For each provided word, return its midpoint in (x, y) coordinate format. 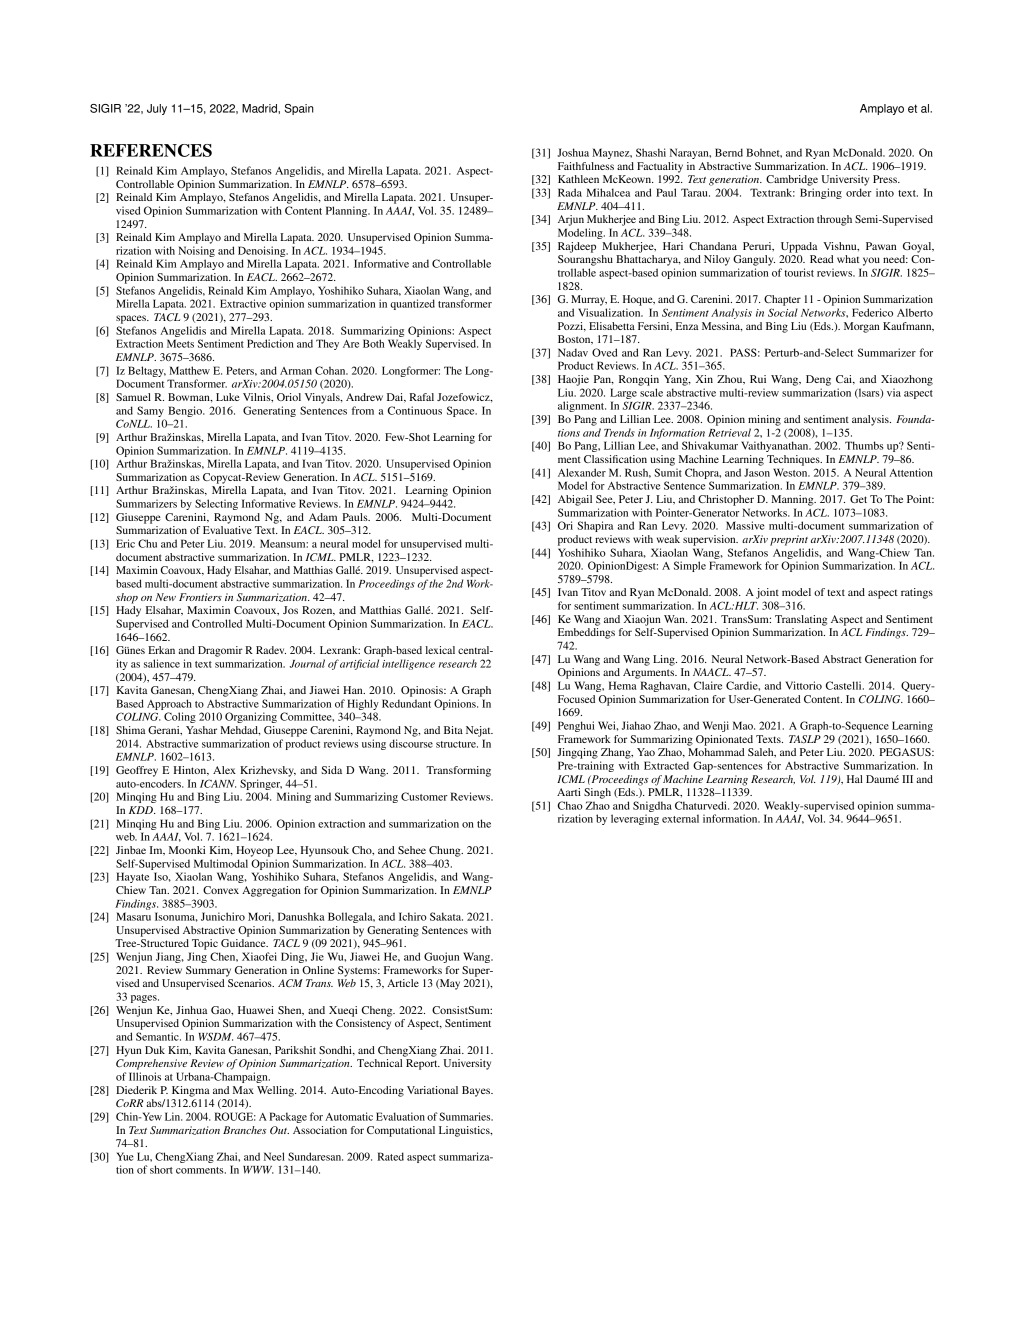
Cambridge (792, 180)
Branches (244, 1130)
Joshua (573, 152)
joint (767, 593)
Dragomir (220, 651)
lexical (440, 650)
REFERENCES (151, 150)
